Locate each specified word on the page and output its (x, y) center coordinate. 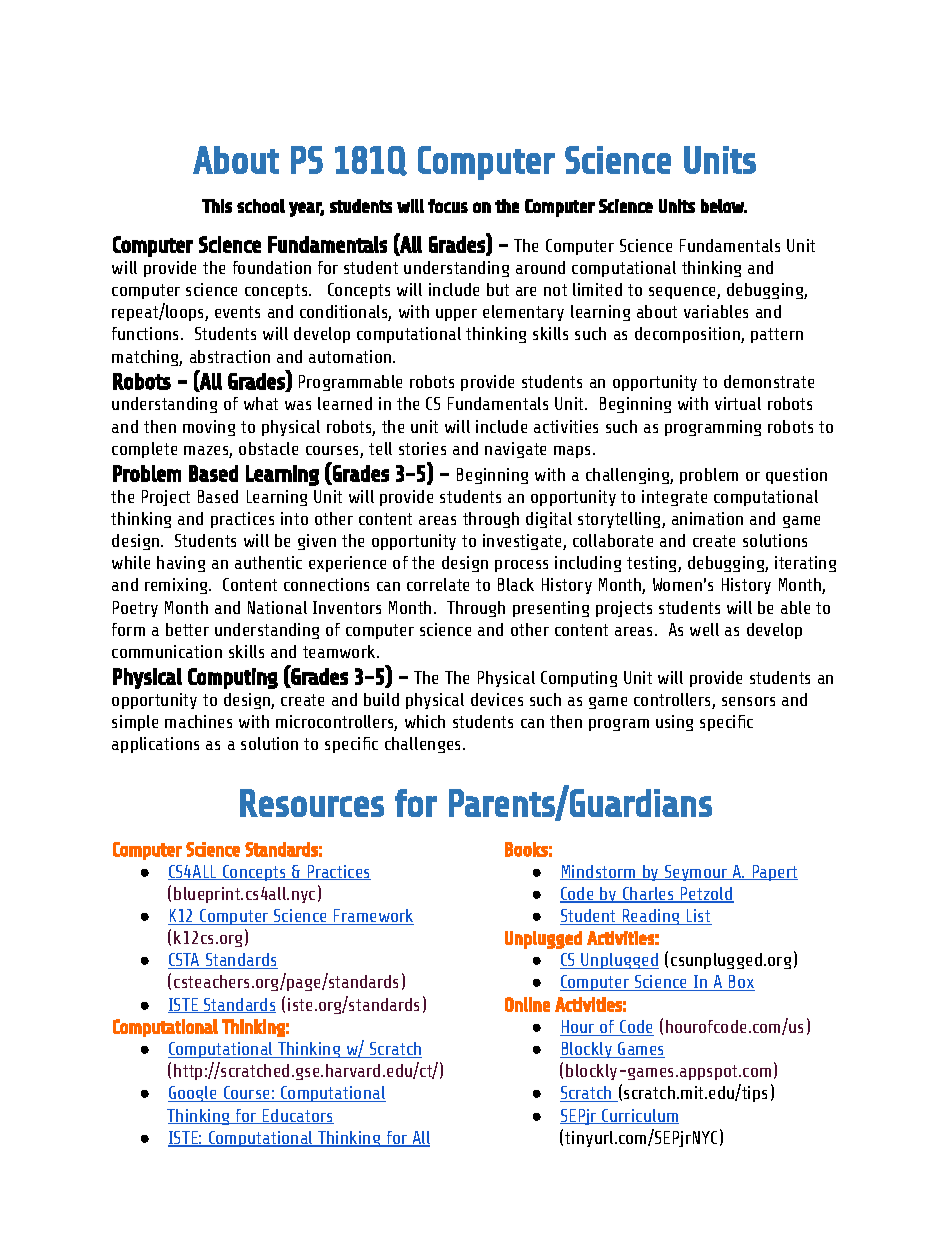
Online (527, 1004)
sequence (683, 293)
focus (448, 206)
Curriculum (640, 1116)
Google (193, 1094)
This (217, 206)
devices (497, 699)
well (704, 629)
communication (167, 651)
